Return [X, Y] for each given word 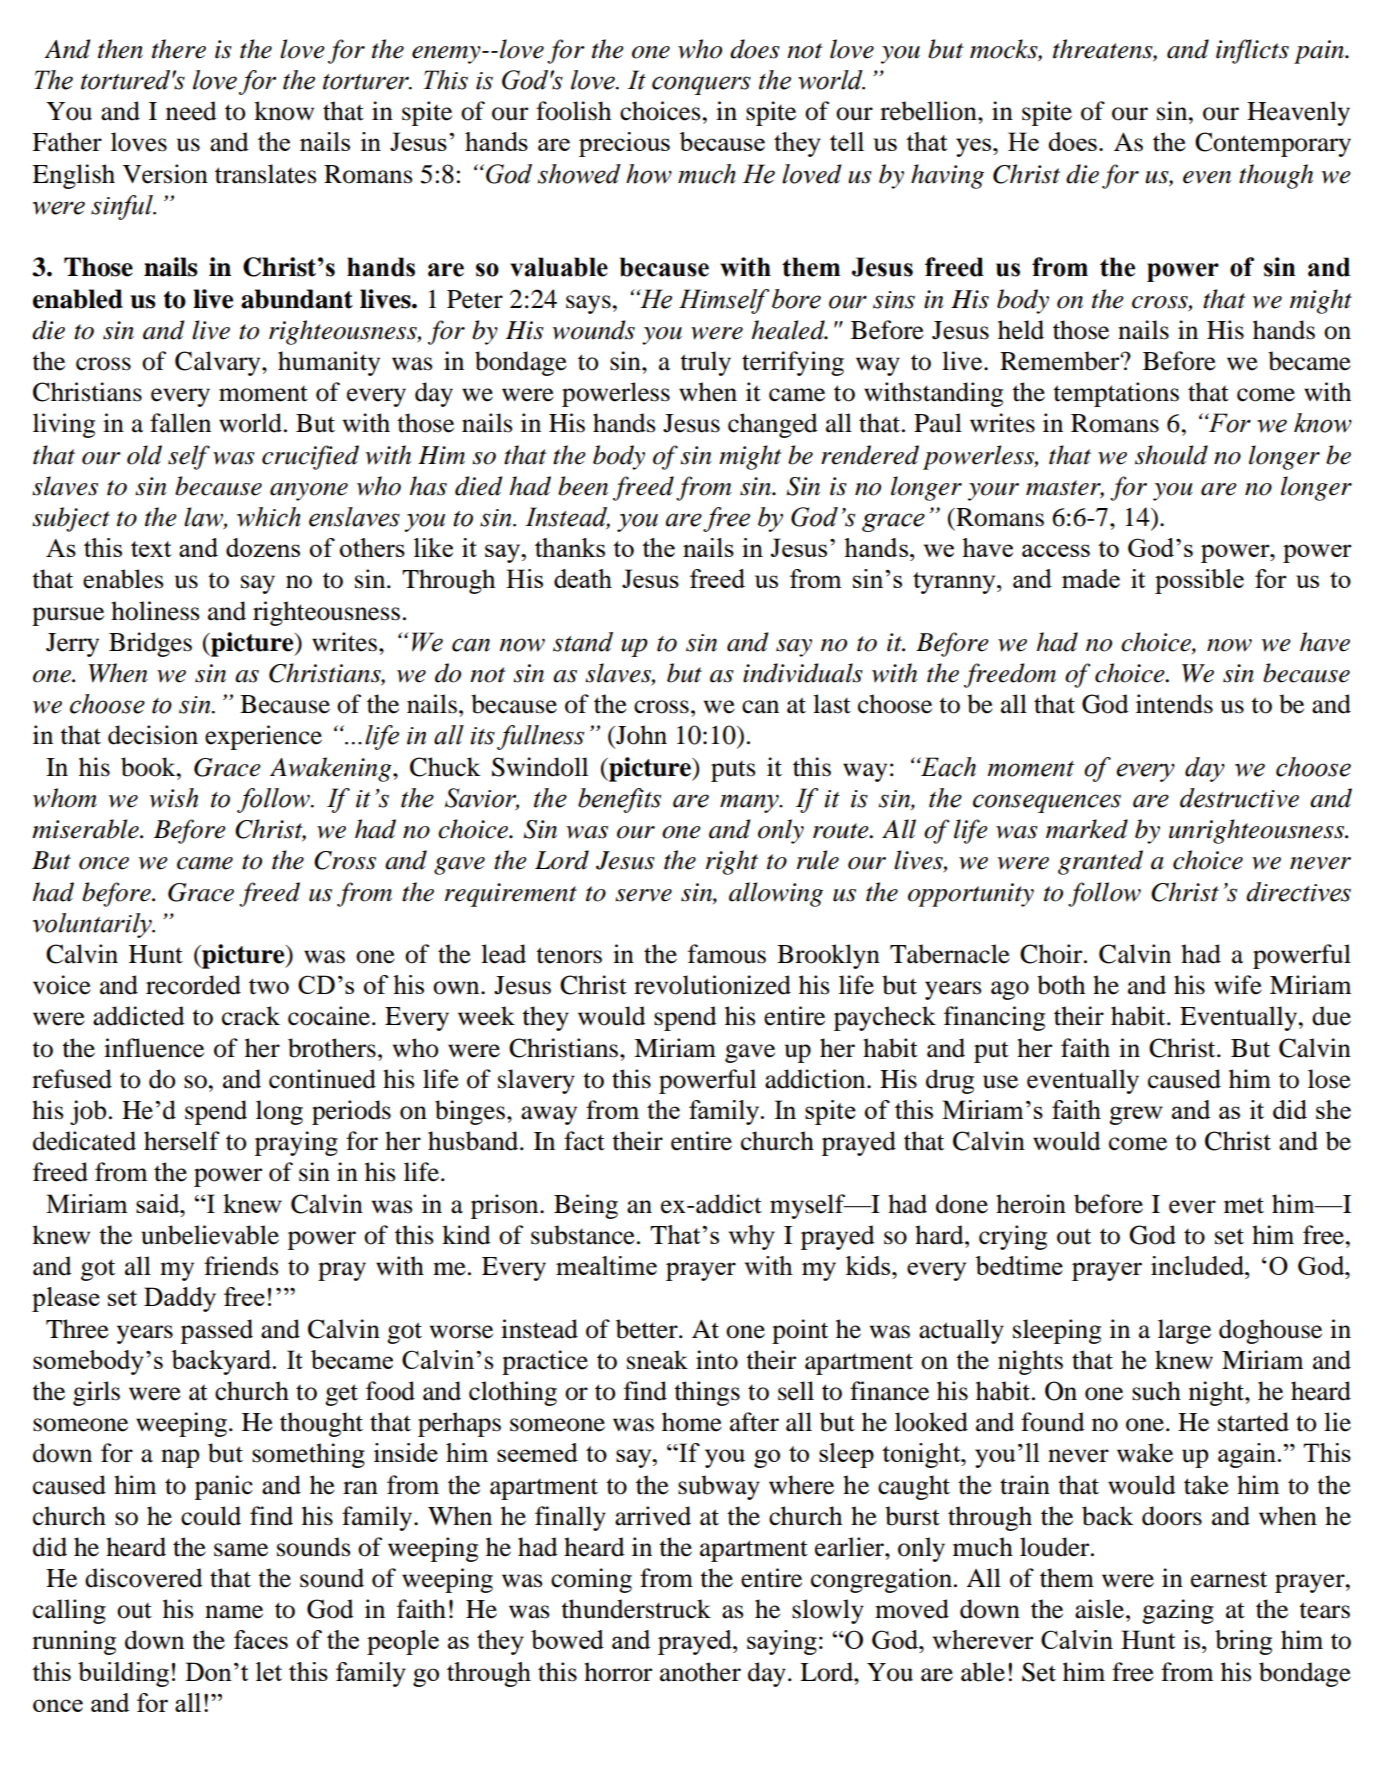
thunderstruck [636, 1609]
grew [1136, 1115]
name [234, 1612]
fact [584, 1141]
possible [1199, 581]
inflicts [1252, 51]
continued [322, 1079]
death [583, 578]
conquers [701, 85]
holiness [155, 611]
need [191, 111]
